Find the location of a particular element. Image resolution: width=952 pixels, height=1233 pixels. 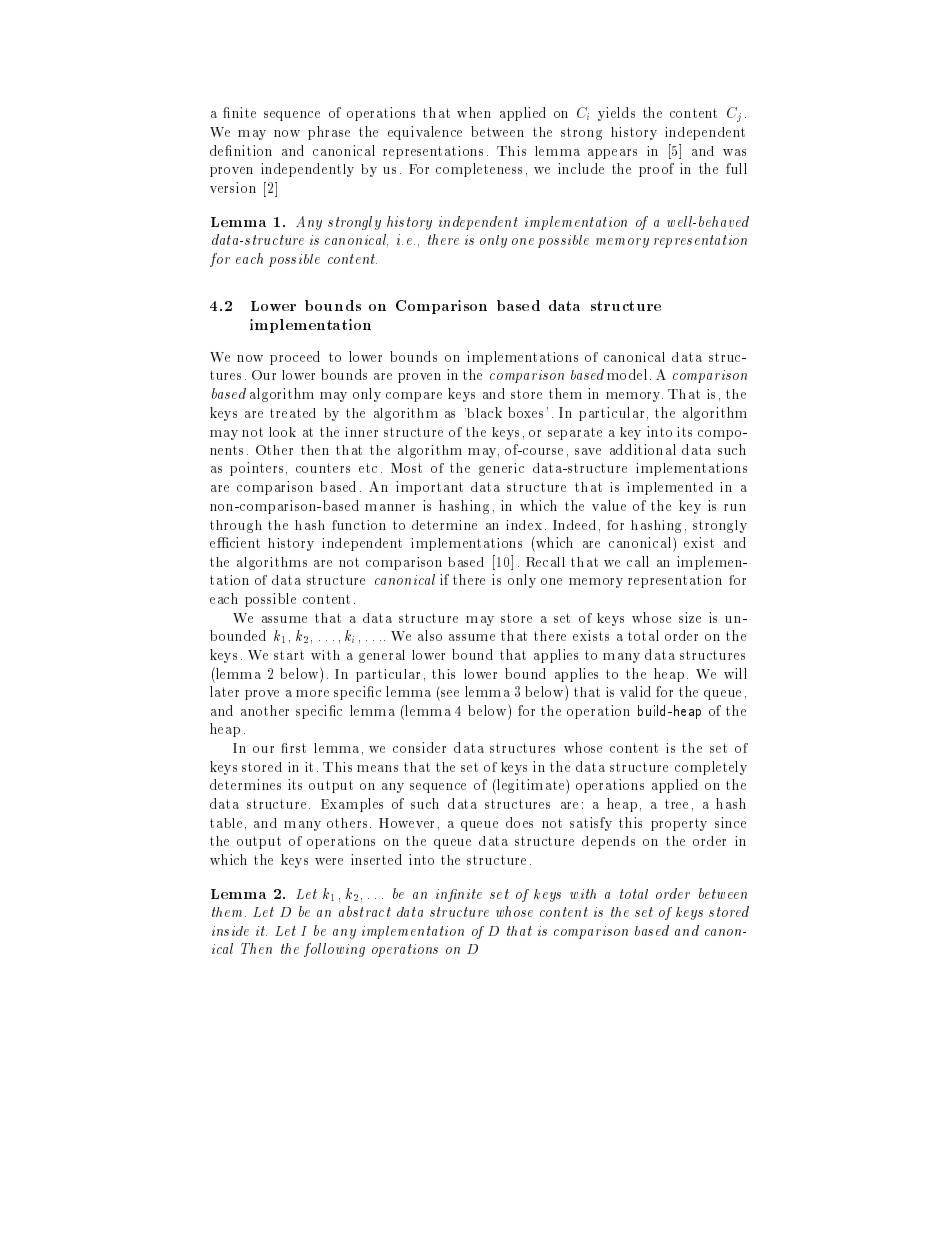

see is located at coordinates (450, 693).
